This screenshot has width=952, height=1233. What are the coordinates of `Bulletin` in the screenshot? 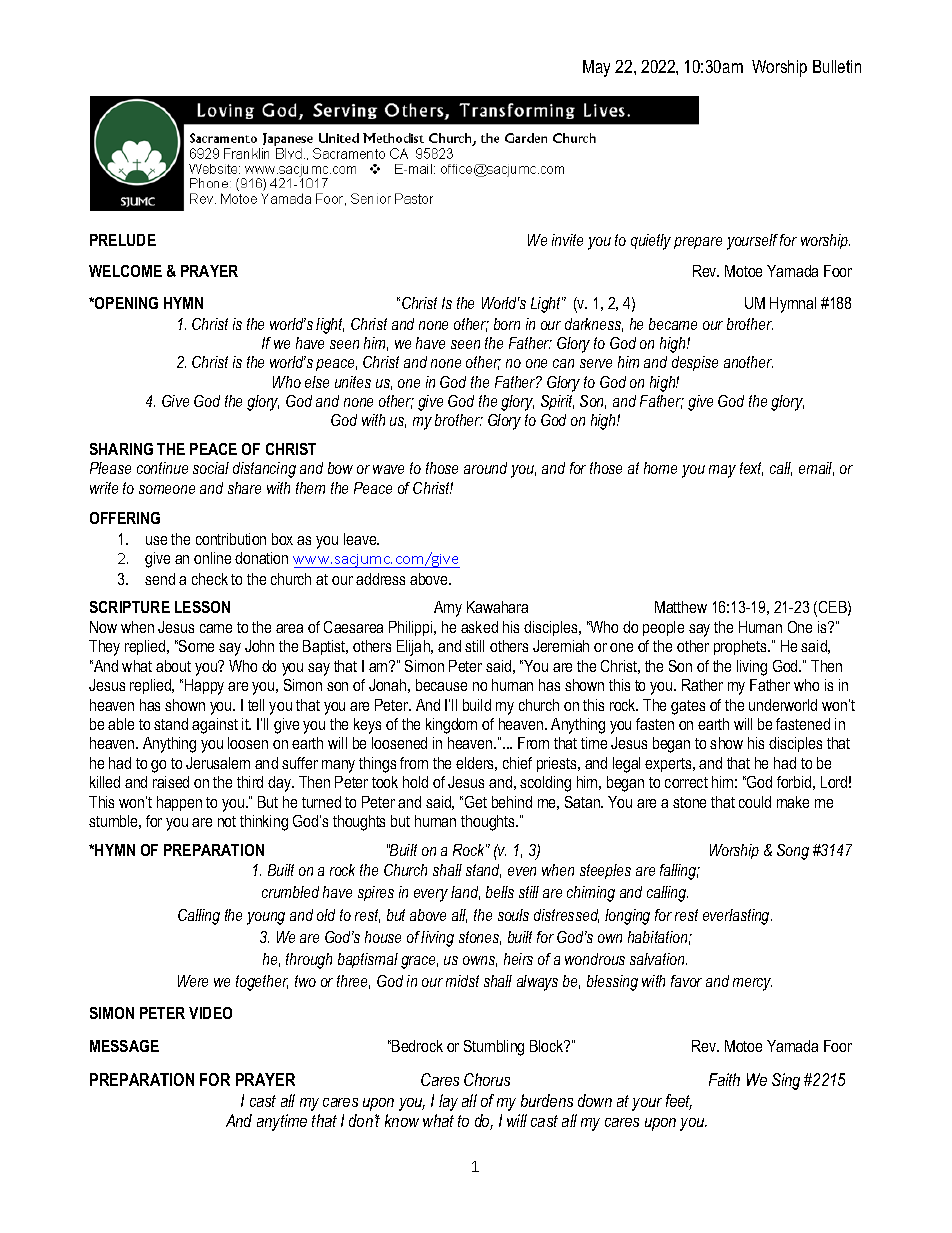 It's located at (837, 66).
